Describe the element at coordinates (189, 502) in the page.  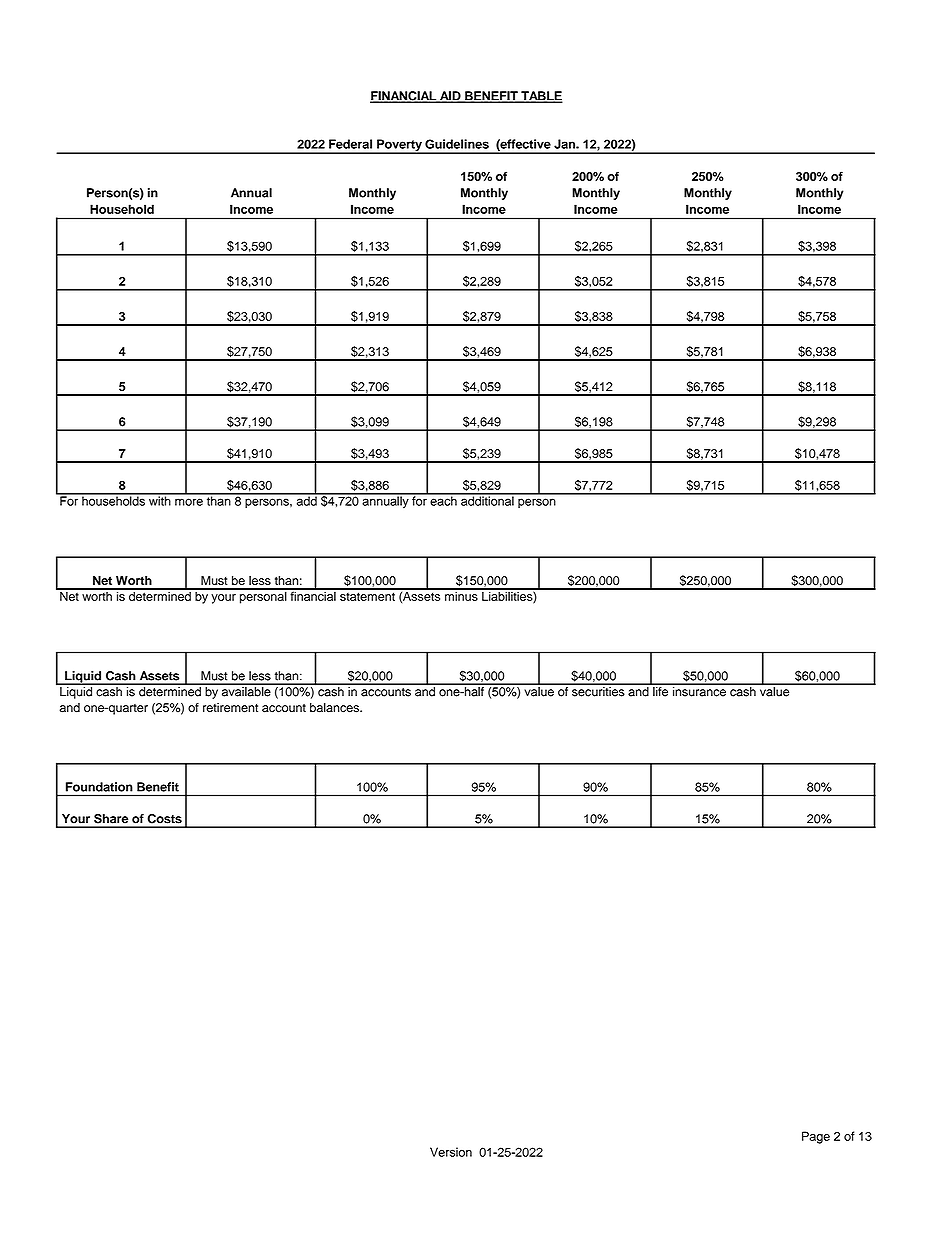
I see `more` at that location.
